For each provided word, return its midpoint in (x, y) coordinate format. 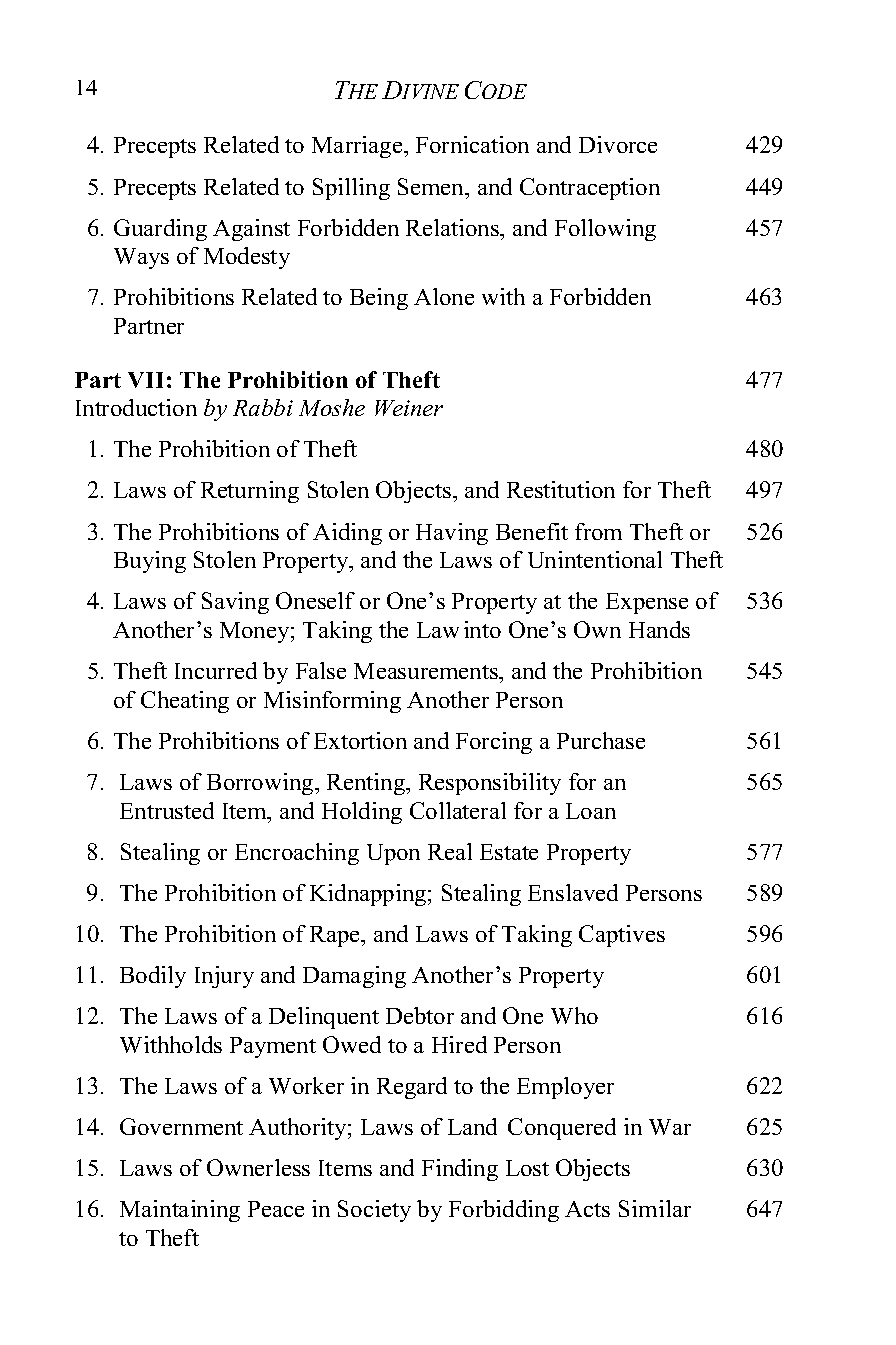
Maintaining (180, 1211)
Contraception (590, 189)
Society (374, 1211)
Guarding (160, 230)
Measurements (427, 671)
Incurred (216, 670)
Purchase (601, 740)
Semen (432, 186)
